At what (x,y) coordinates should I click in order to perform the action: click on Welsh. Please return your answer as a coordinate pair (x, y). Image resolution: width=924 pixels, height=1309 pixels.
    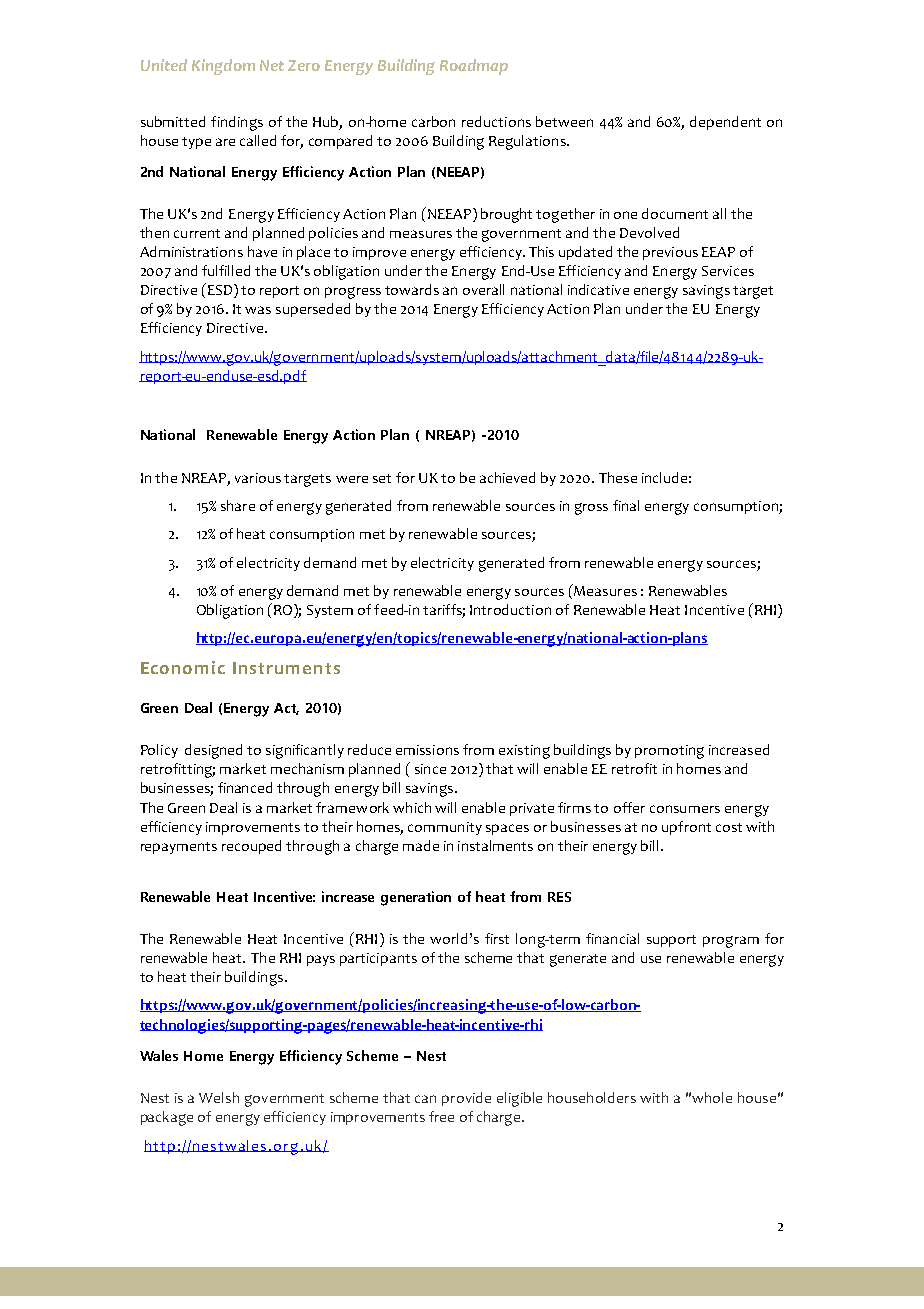
    Looking at the image, I should click on (219, 1097).
